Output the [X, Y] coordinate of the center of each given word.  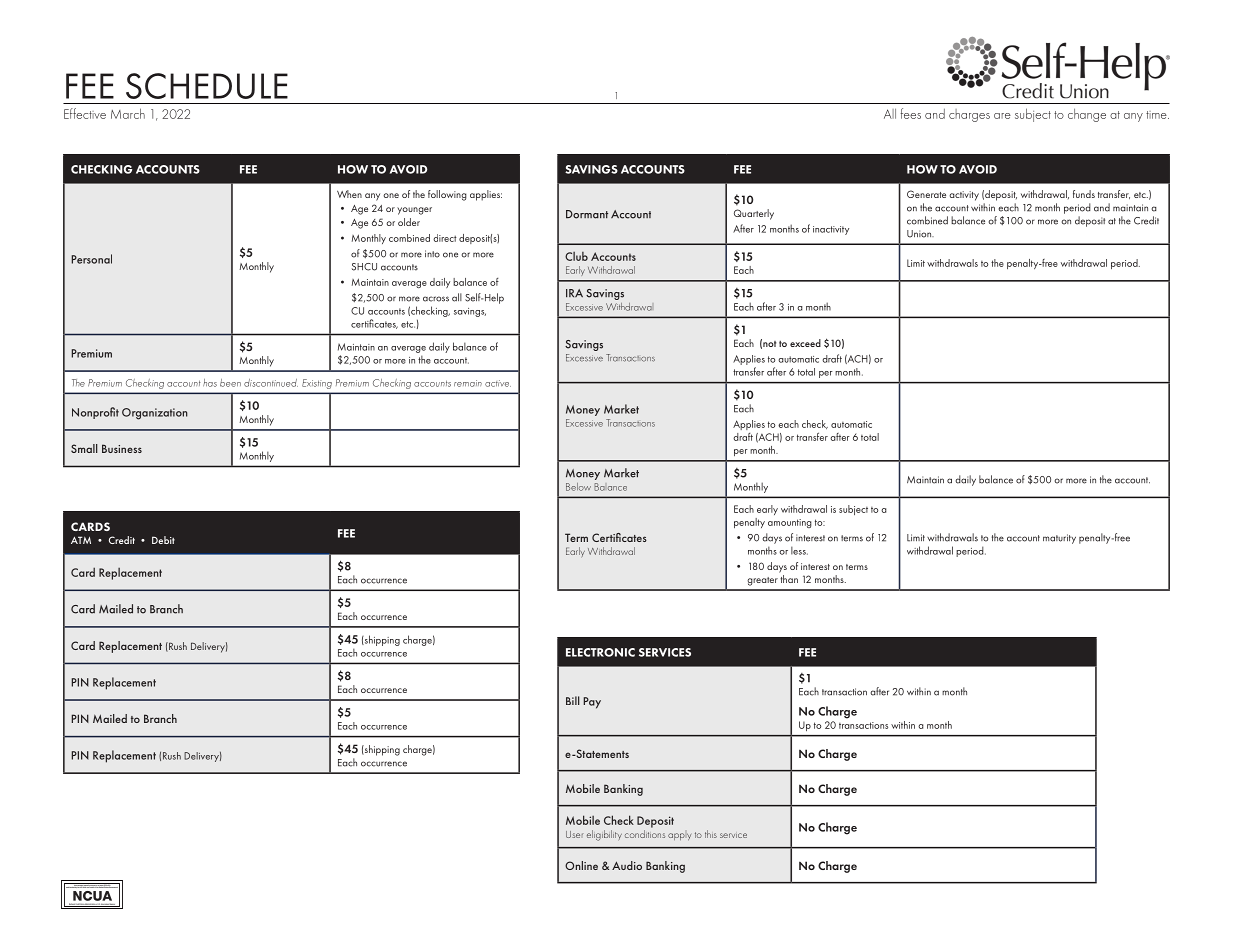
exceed [805, 343]
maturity [1059, 539]
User [575, 834]
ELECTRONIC [600, 652]
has [210, 383]
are [1002, 116]
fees [911, 113]
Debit [163, 540]
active [498, 383]
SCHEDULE [207, 86]
